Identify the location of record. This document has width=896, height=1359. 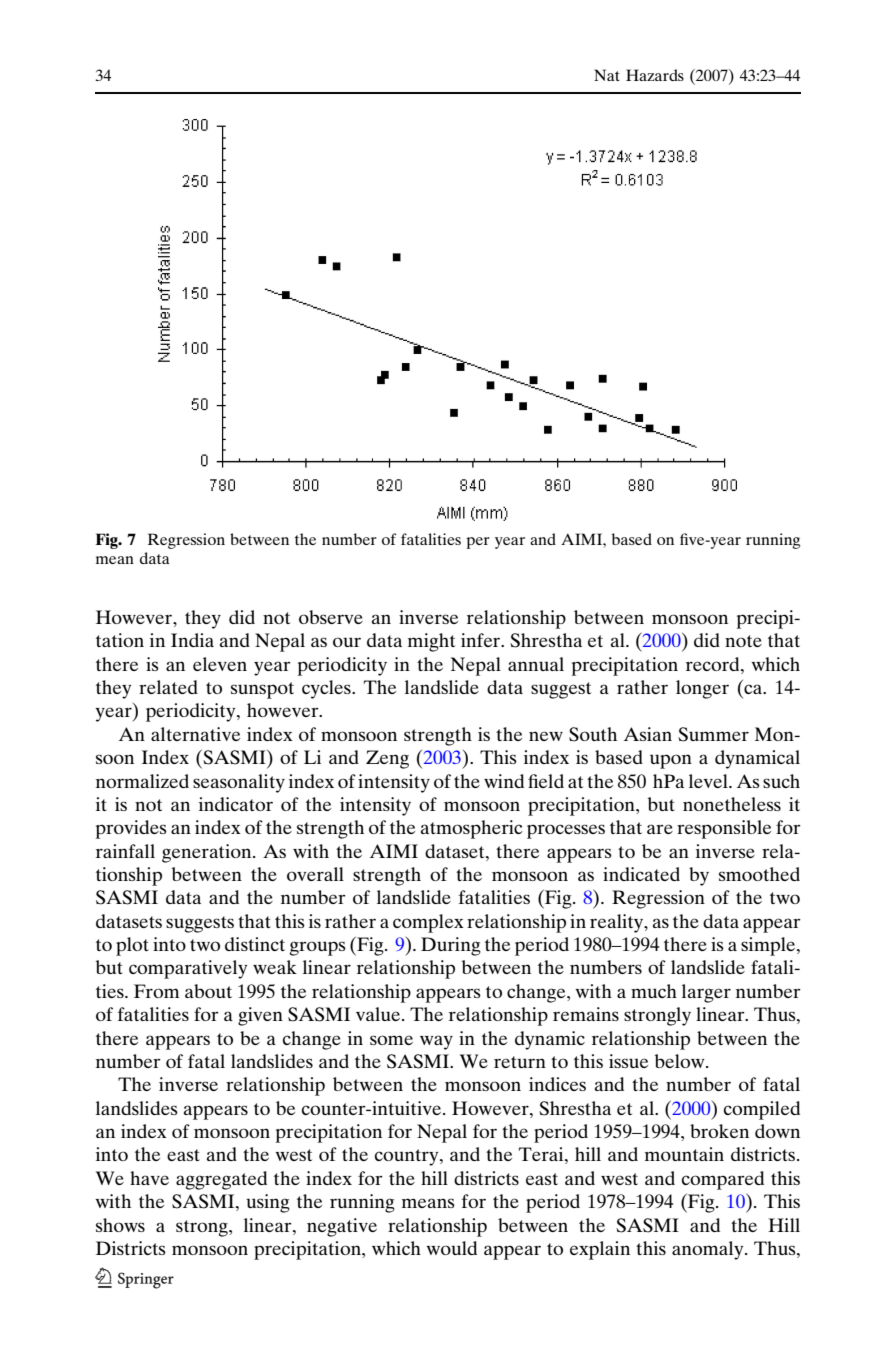
(714, 664).
